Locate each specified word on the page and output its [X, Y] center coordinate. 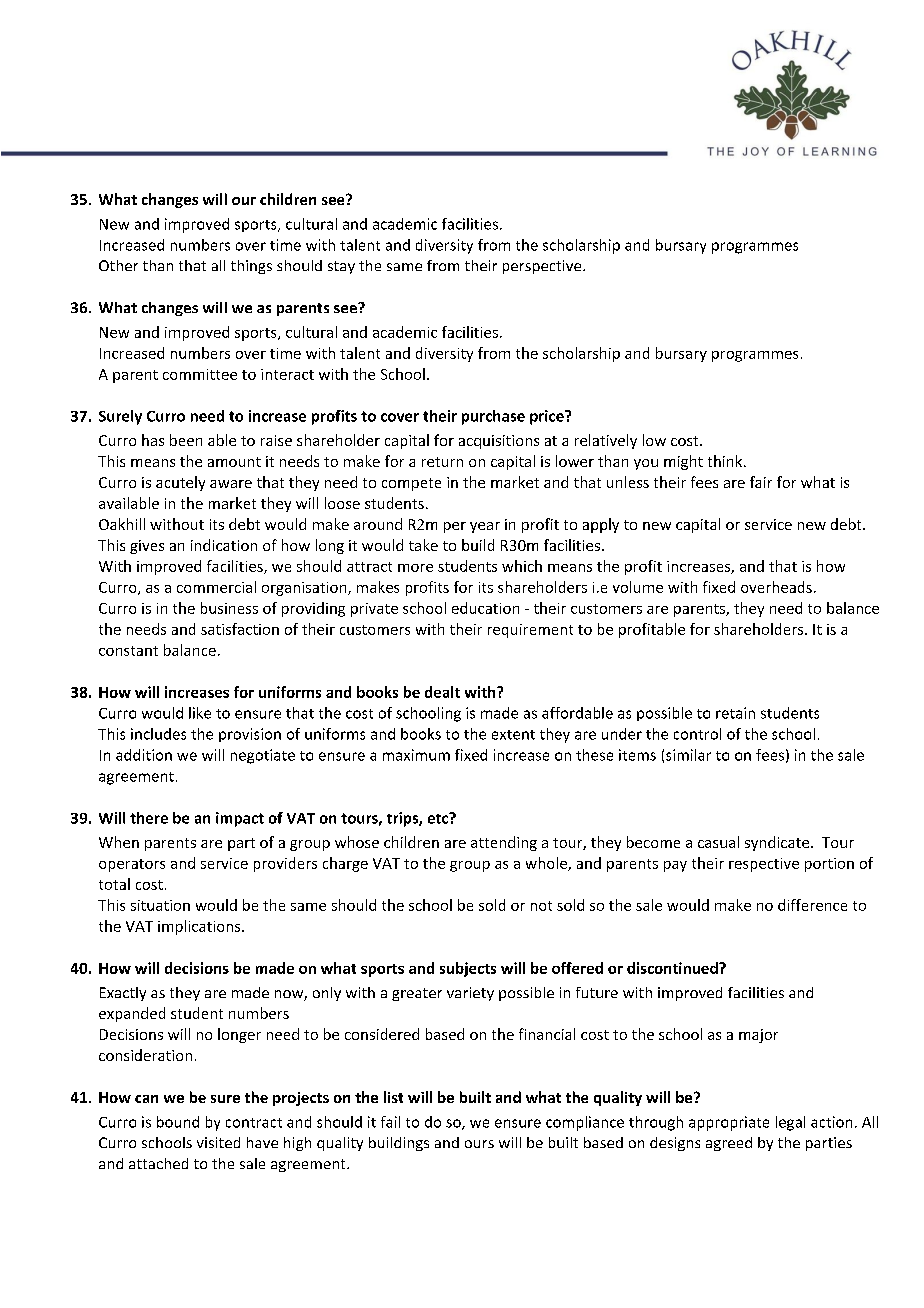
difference [812, 905]
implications [200, 927]
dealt [442, 692]
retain [735, 713]
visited [218, 1142]
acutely [180, 483]
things [251, 267]
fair [761, 482]
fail [390, 1122]
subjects [468, 969]
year [485, 527]
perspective [543, 267]
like [200, 713]
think [726, 461]
